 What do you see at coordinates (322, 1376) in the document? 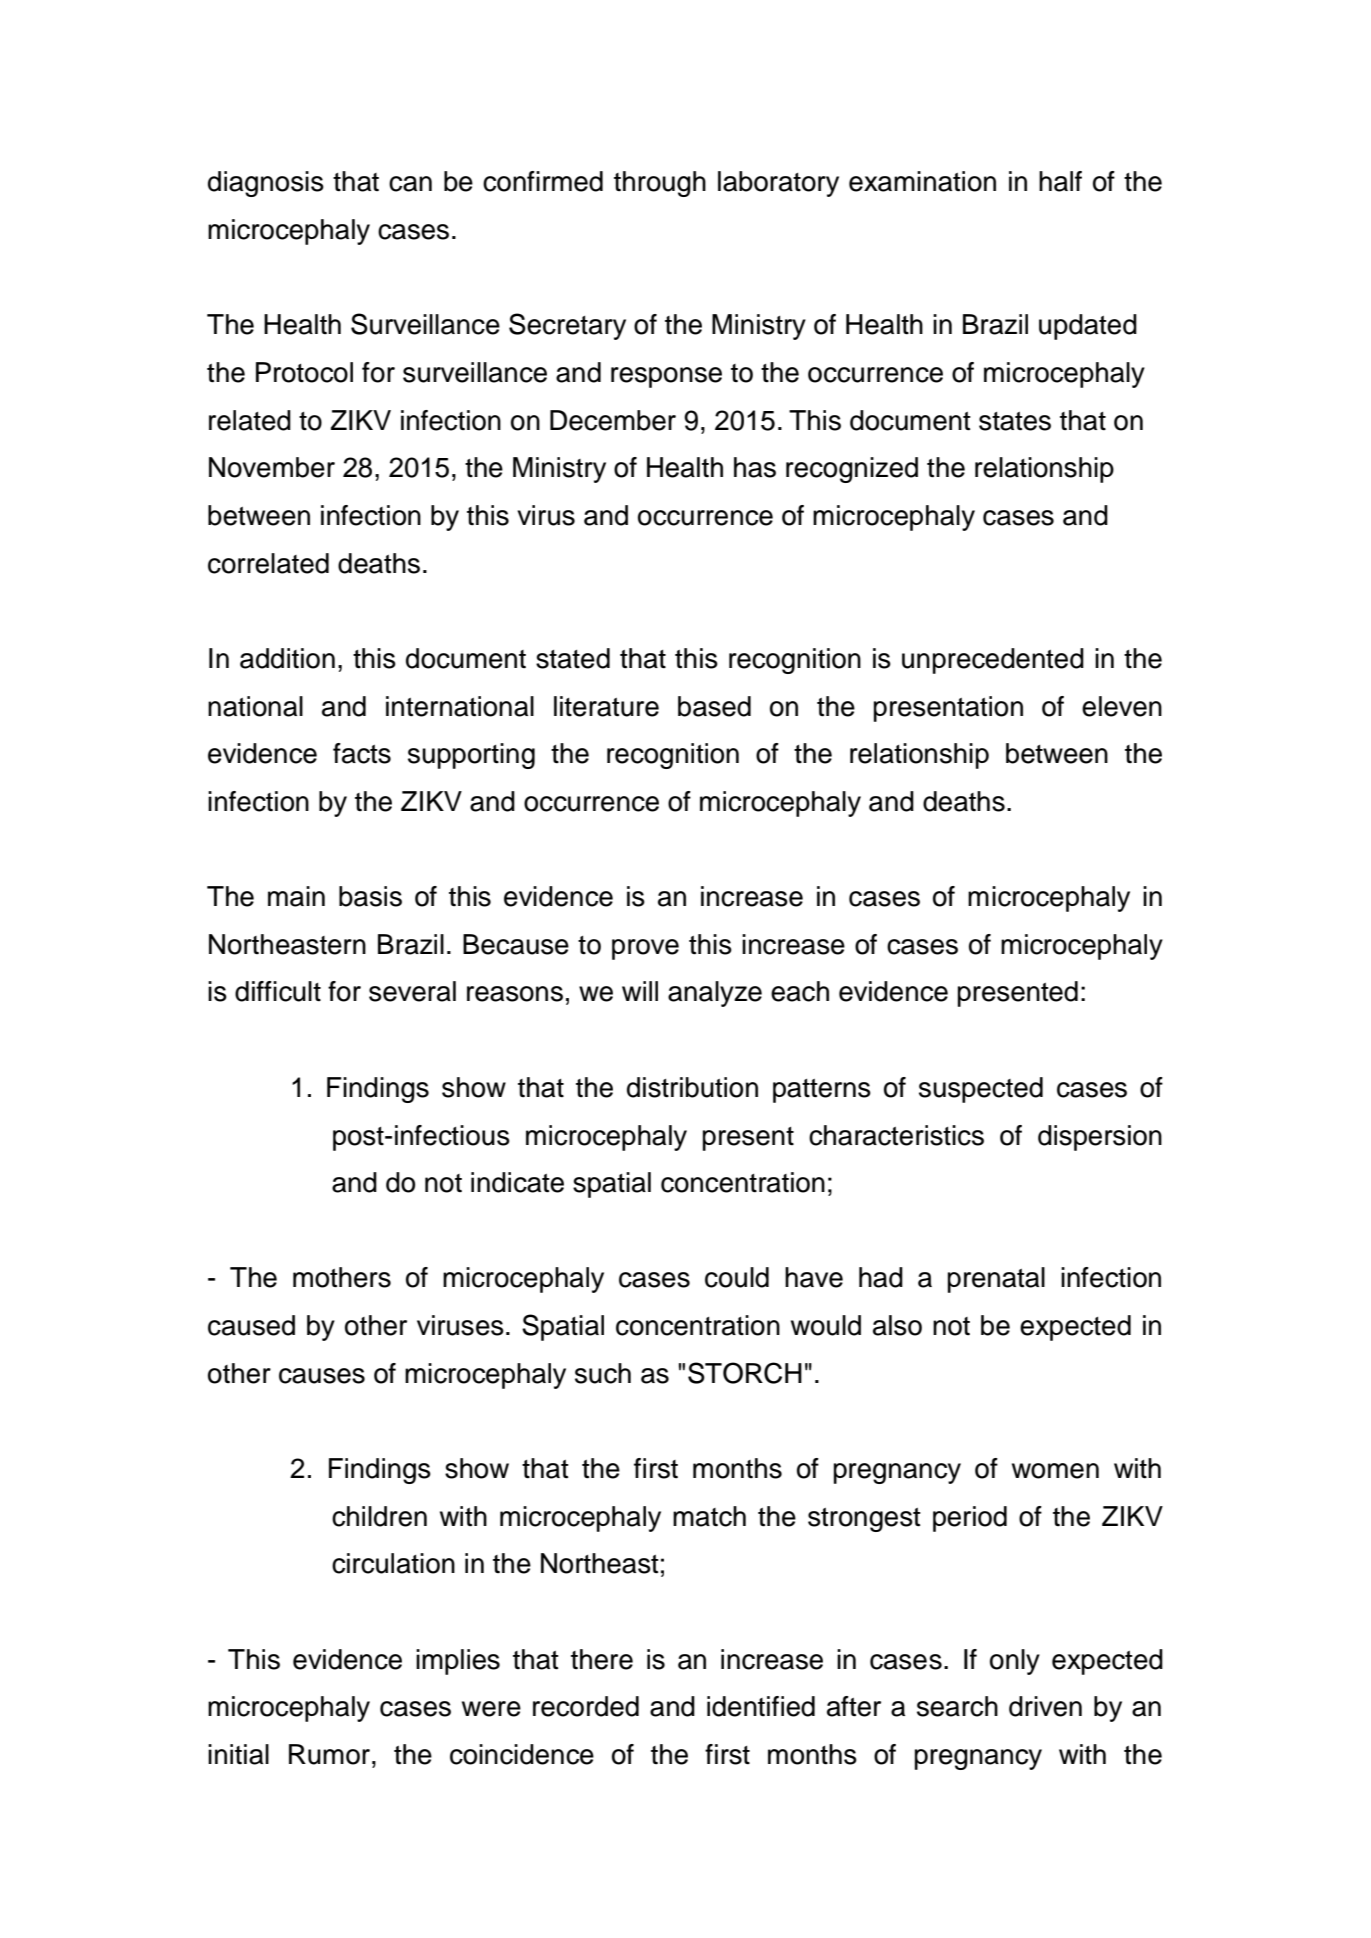
I see `causes` at bounding box center [322, 1376].
